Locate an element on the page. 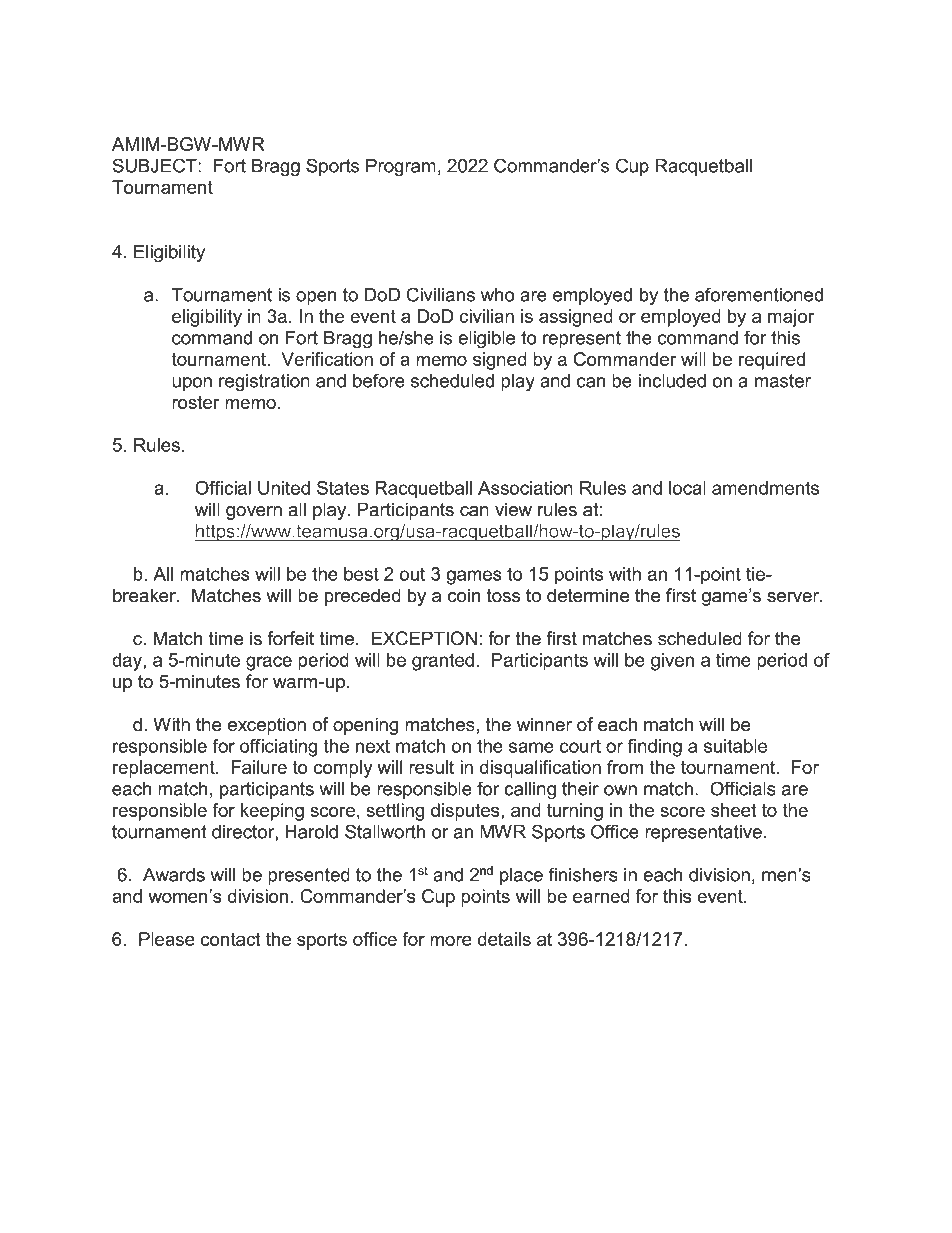 This image has height=1233, width=952. forfeit is located at coordinates (291, 638).
